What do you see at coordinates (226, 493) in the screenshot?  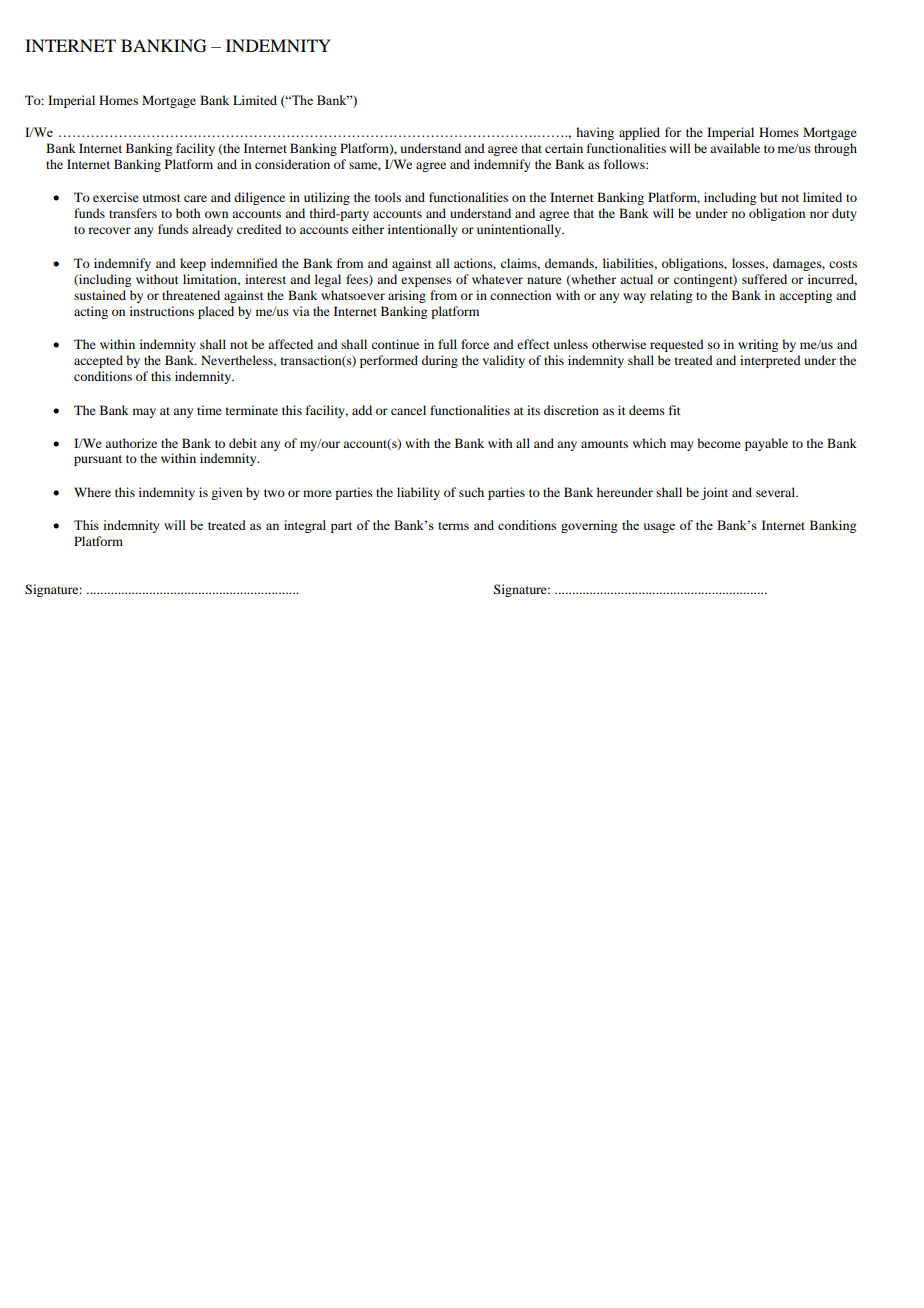 I see `given` at bounding box center [226, 493].
